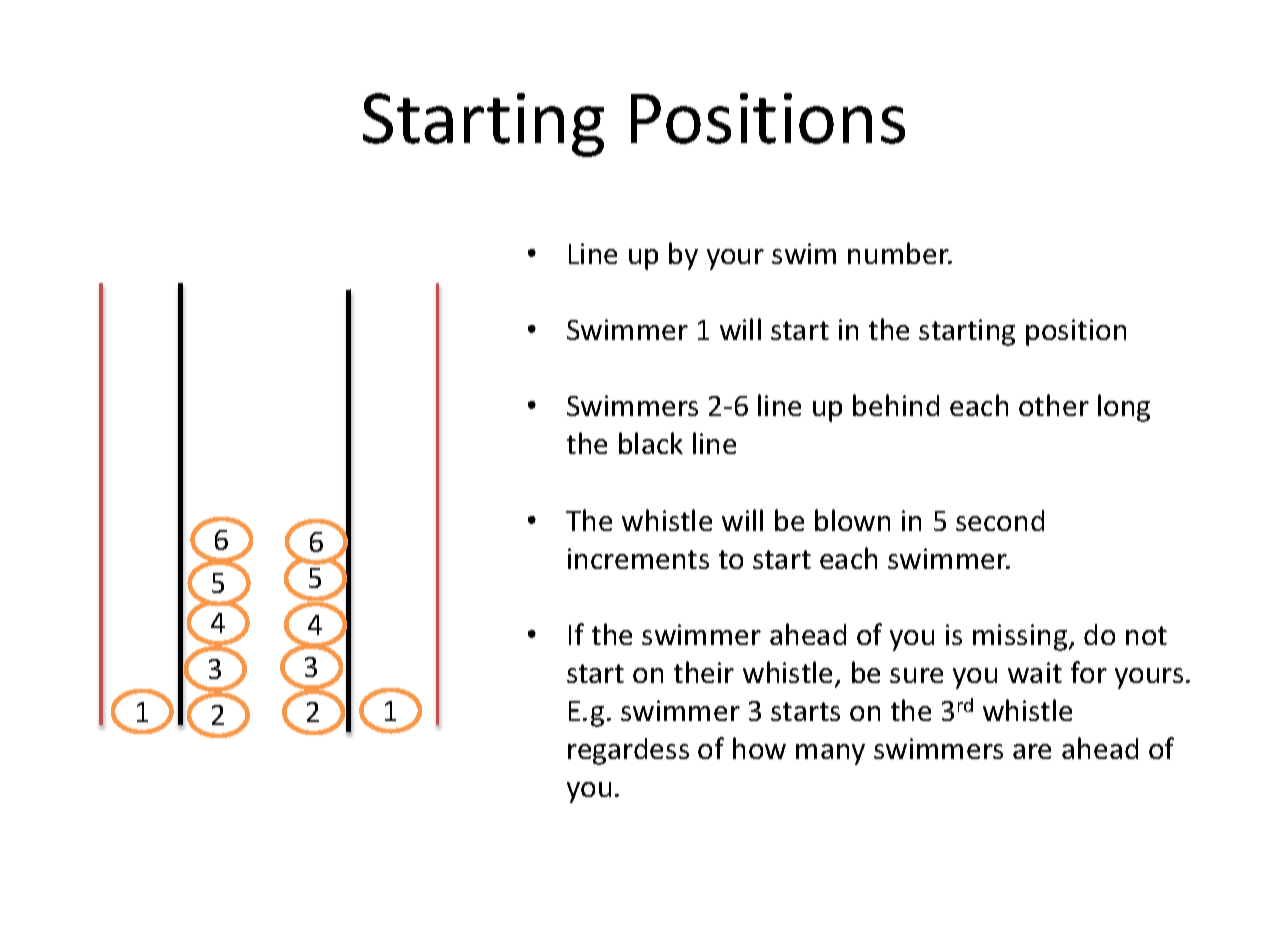 The image size is (1270, 952). Describe the element at coordinates (1000, 520) in the screenshot. I see `second` at that location.
